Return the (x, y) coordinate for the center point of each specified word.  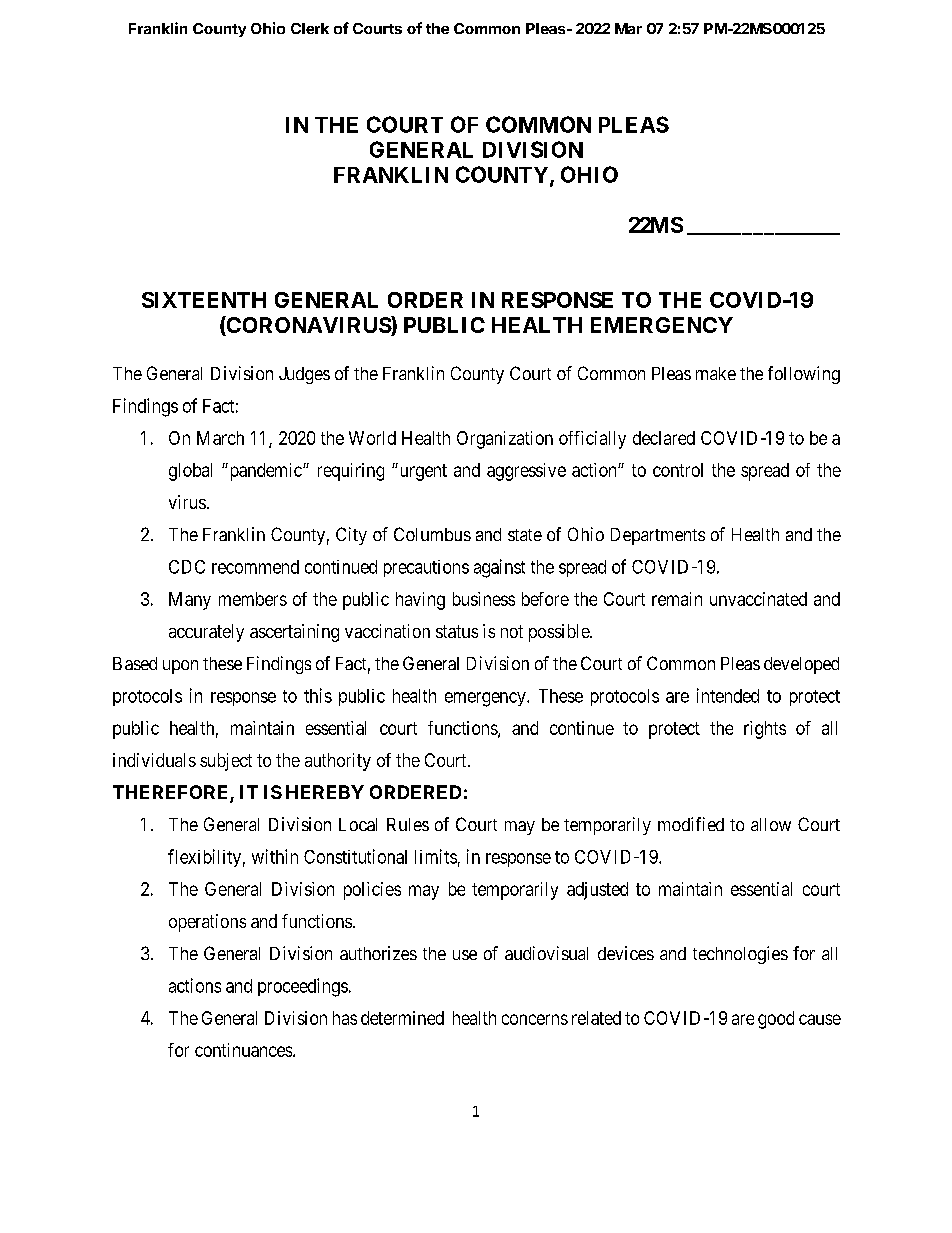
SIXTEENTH (204, 300)
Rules (408, 824)
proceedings (303, 987)
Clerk (310, 28)
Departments (658, 536)
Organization (505, 440)
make (716, 373)
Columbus (432, 534)
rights (765, 730)
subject (226, 762)
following (804, 375)
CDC (187, 567)
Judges (304, 375)
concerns (535, 1019)
